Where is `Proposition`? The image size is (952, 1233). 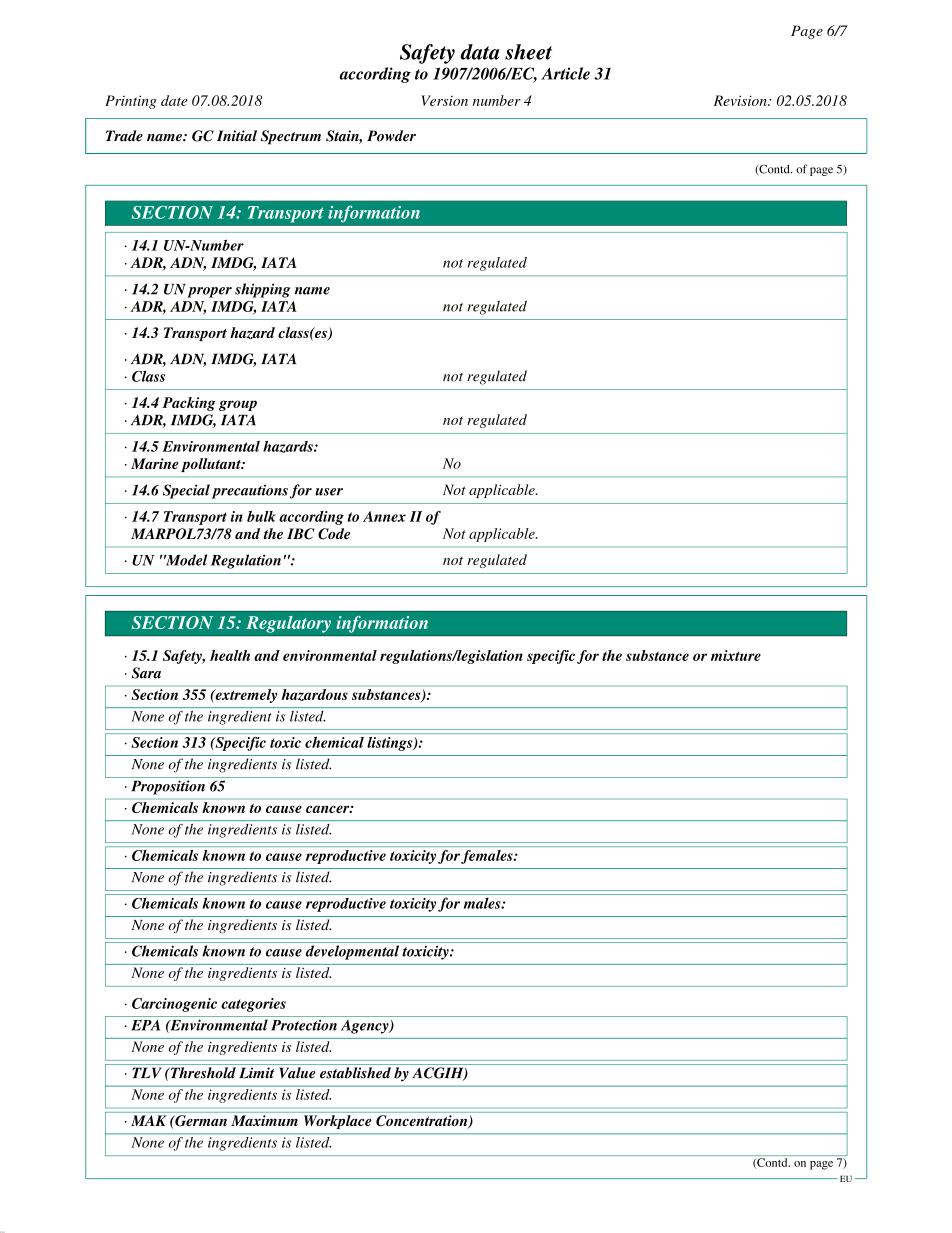
Proposition is located at coordinates (168, 787).
